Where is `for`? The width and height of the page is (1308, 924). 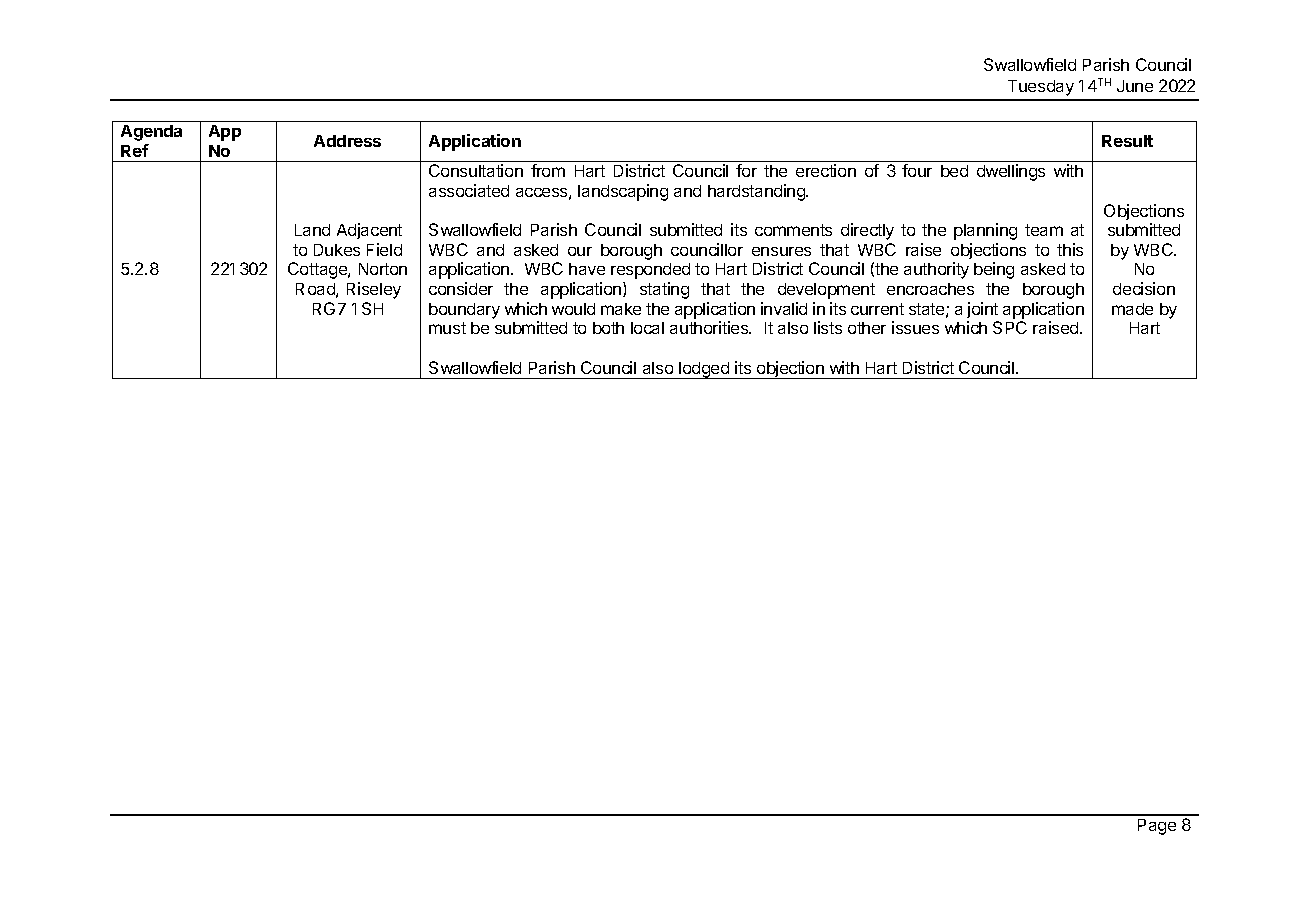
for is located at coordinates (746, 170).
